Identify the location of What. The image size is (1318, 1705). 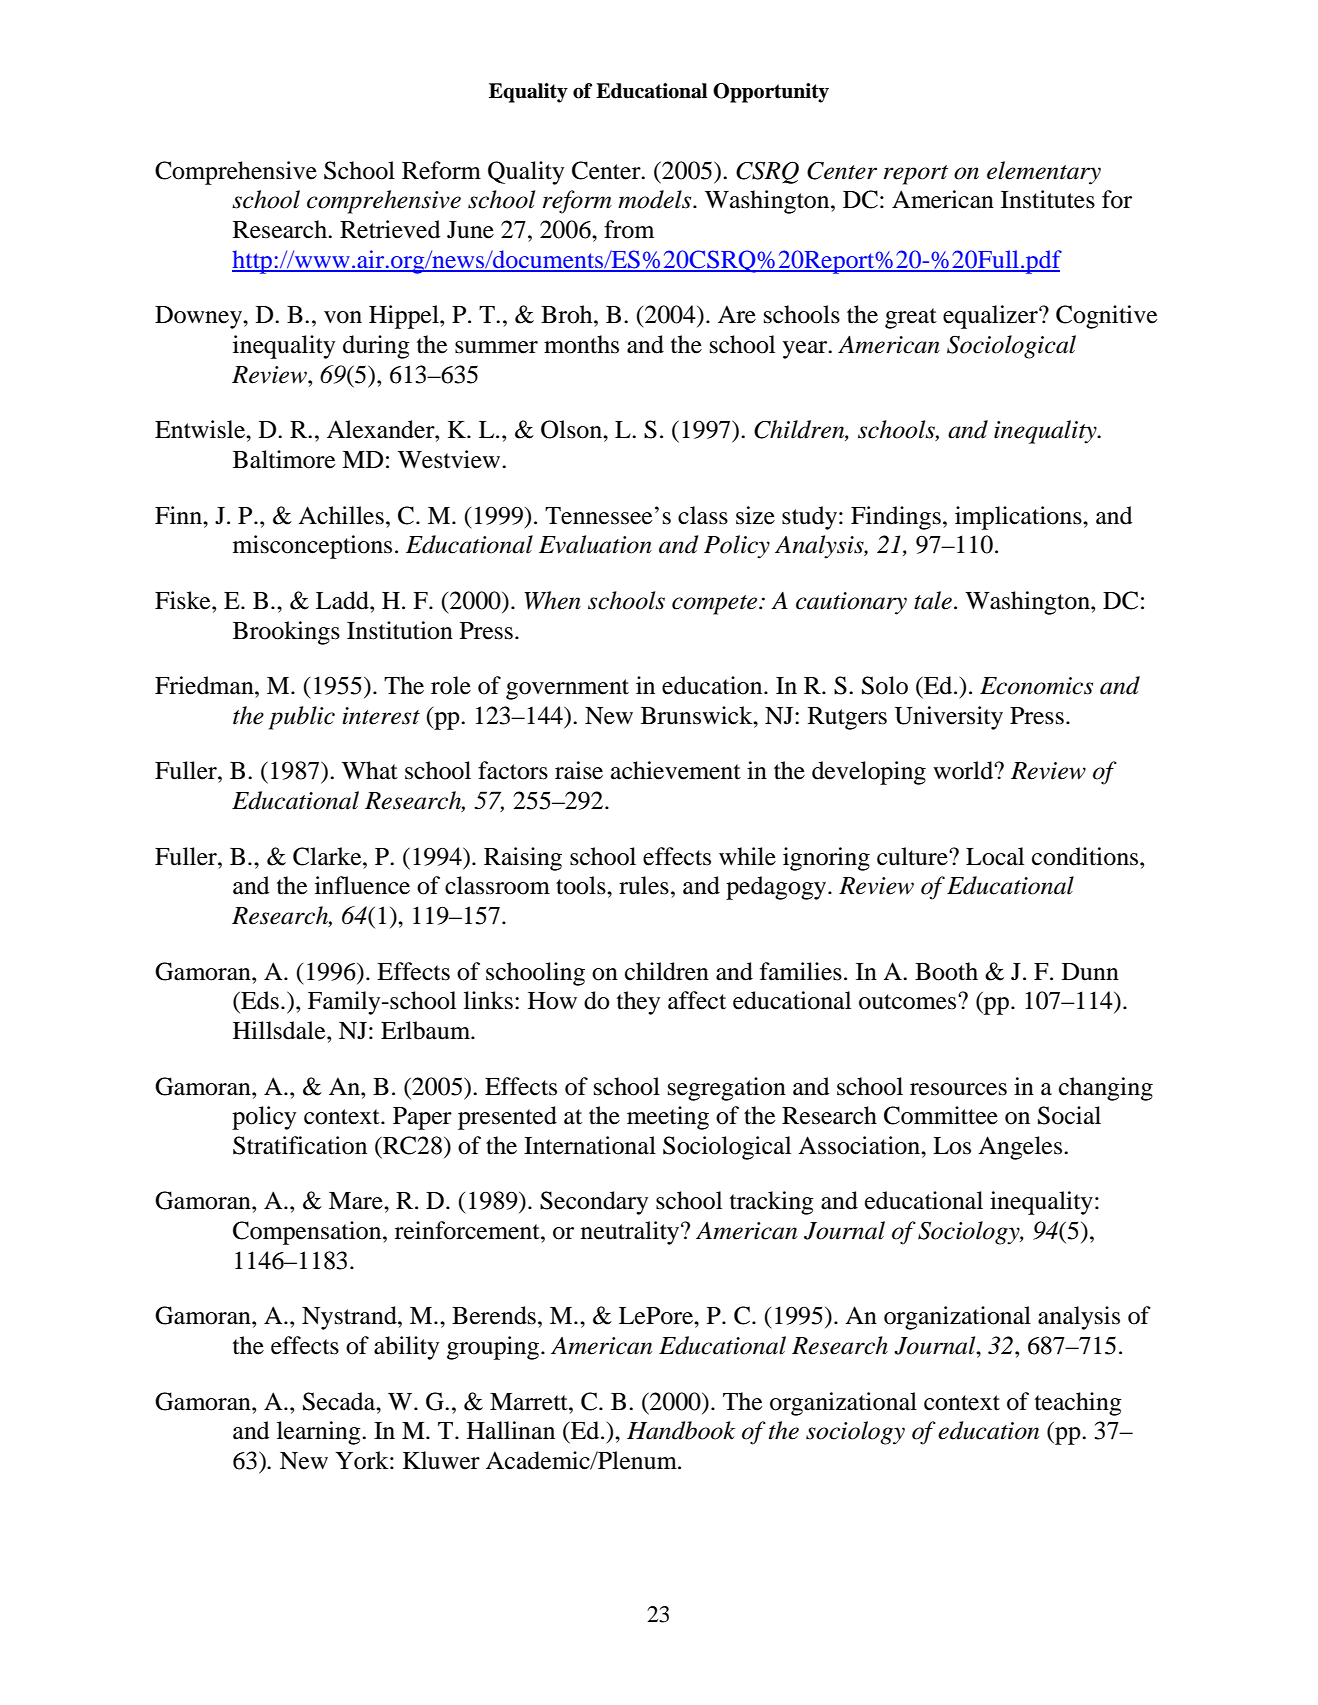
(370, 770).
